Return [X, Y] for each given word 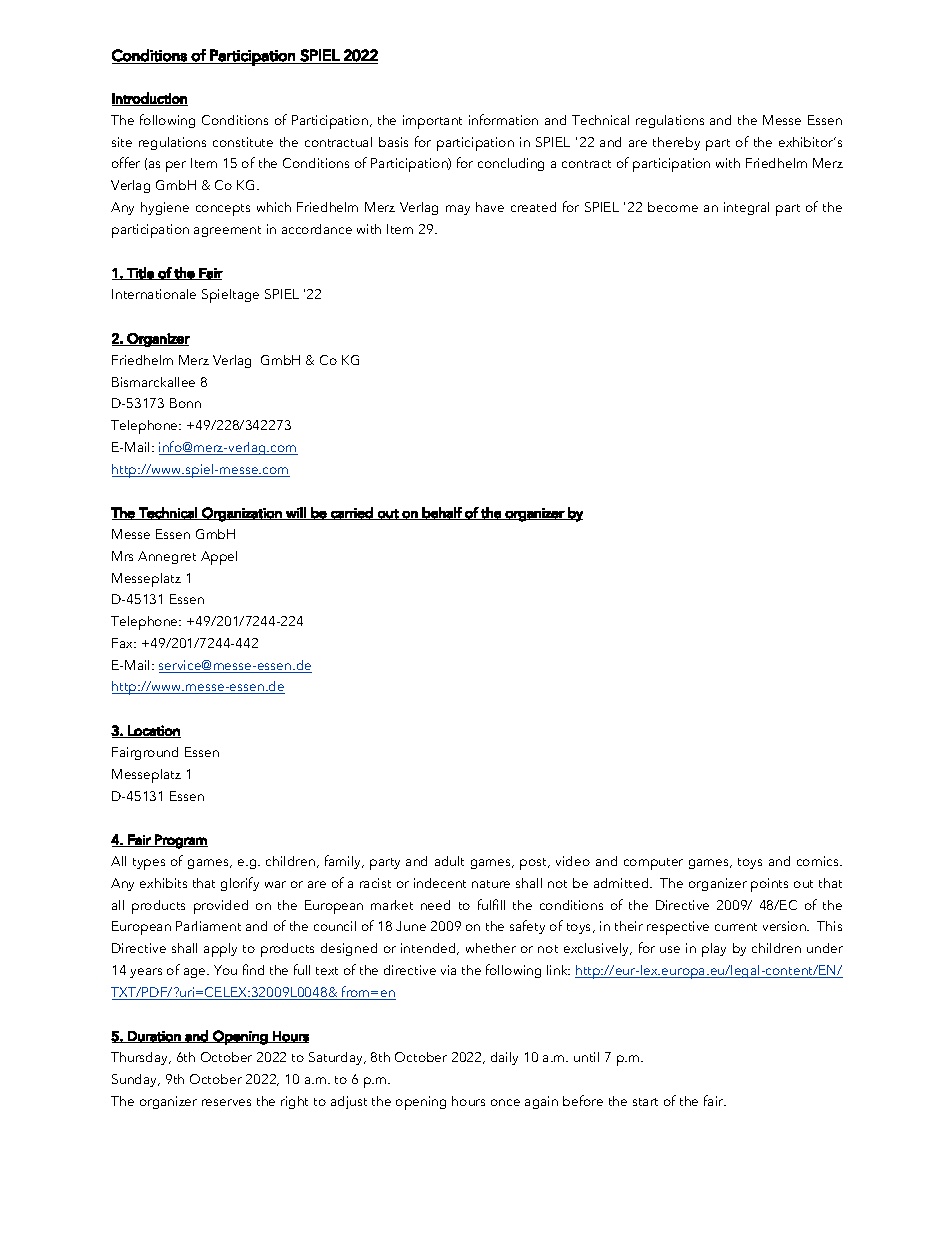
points [769, 885]
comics [819, 861]
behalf [442, 513]
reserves [226, 1102]
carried [352, 513]
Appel [219, 558]
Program [180, 841]
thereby [676, 143]
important [432, 122]
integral [746, 208]
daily [504, 1058]
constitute [243, 142]
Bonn [185, 403]
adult [449, 861]
